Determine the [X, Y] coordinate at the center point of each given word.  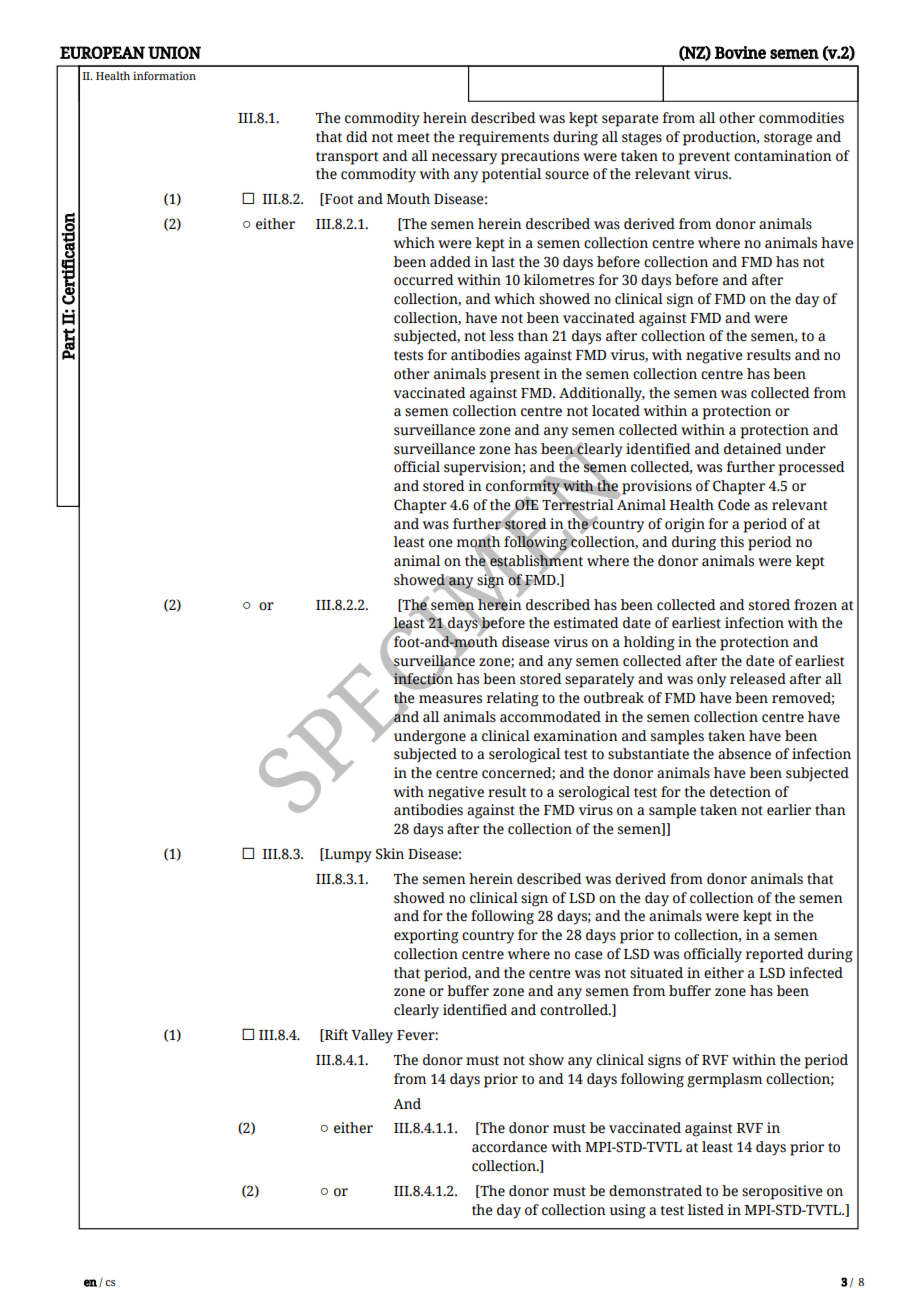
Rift [335, 1035]
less [502, 336]
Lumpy [347, 855]
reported [775, 955]
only [711, 680]
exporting [426, 936]
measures [450, 699]
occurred [424, 280]
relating [513, 699]
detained [753, 449]
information [164, 75]
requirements [504, 138]
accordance [509, 1147]
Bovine [740, 52]
